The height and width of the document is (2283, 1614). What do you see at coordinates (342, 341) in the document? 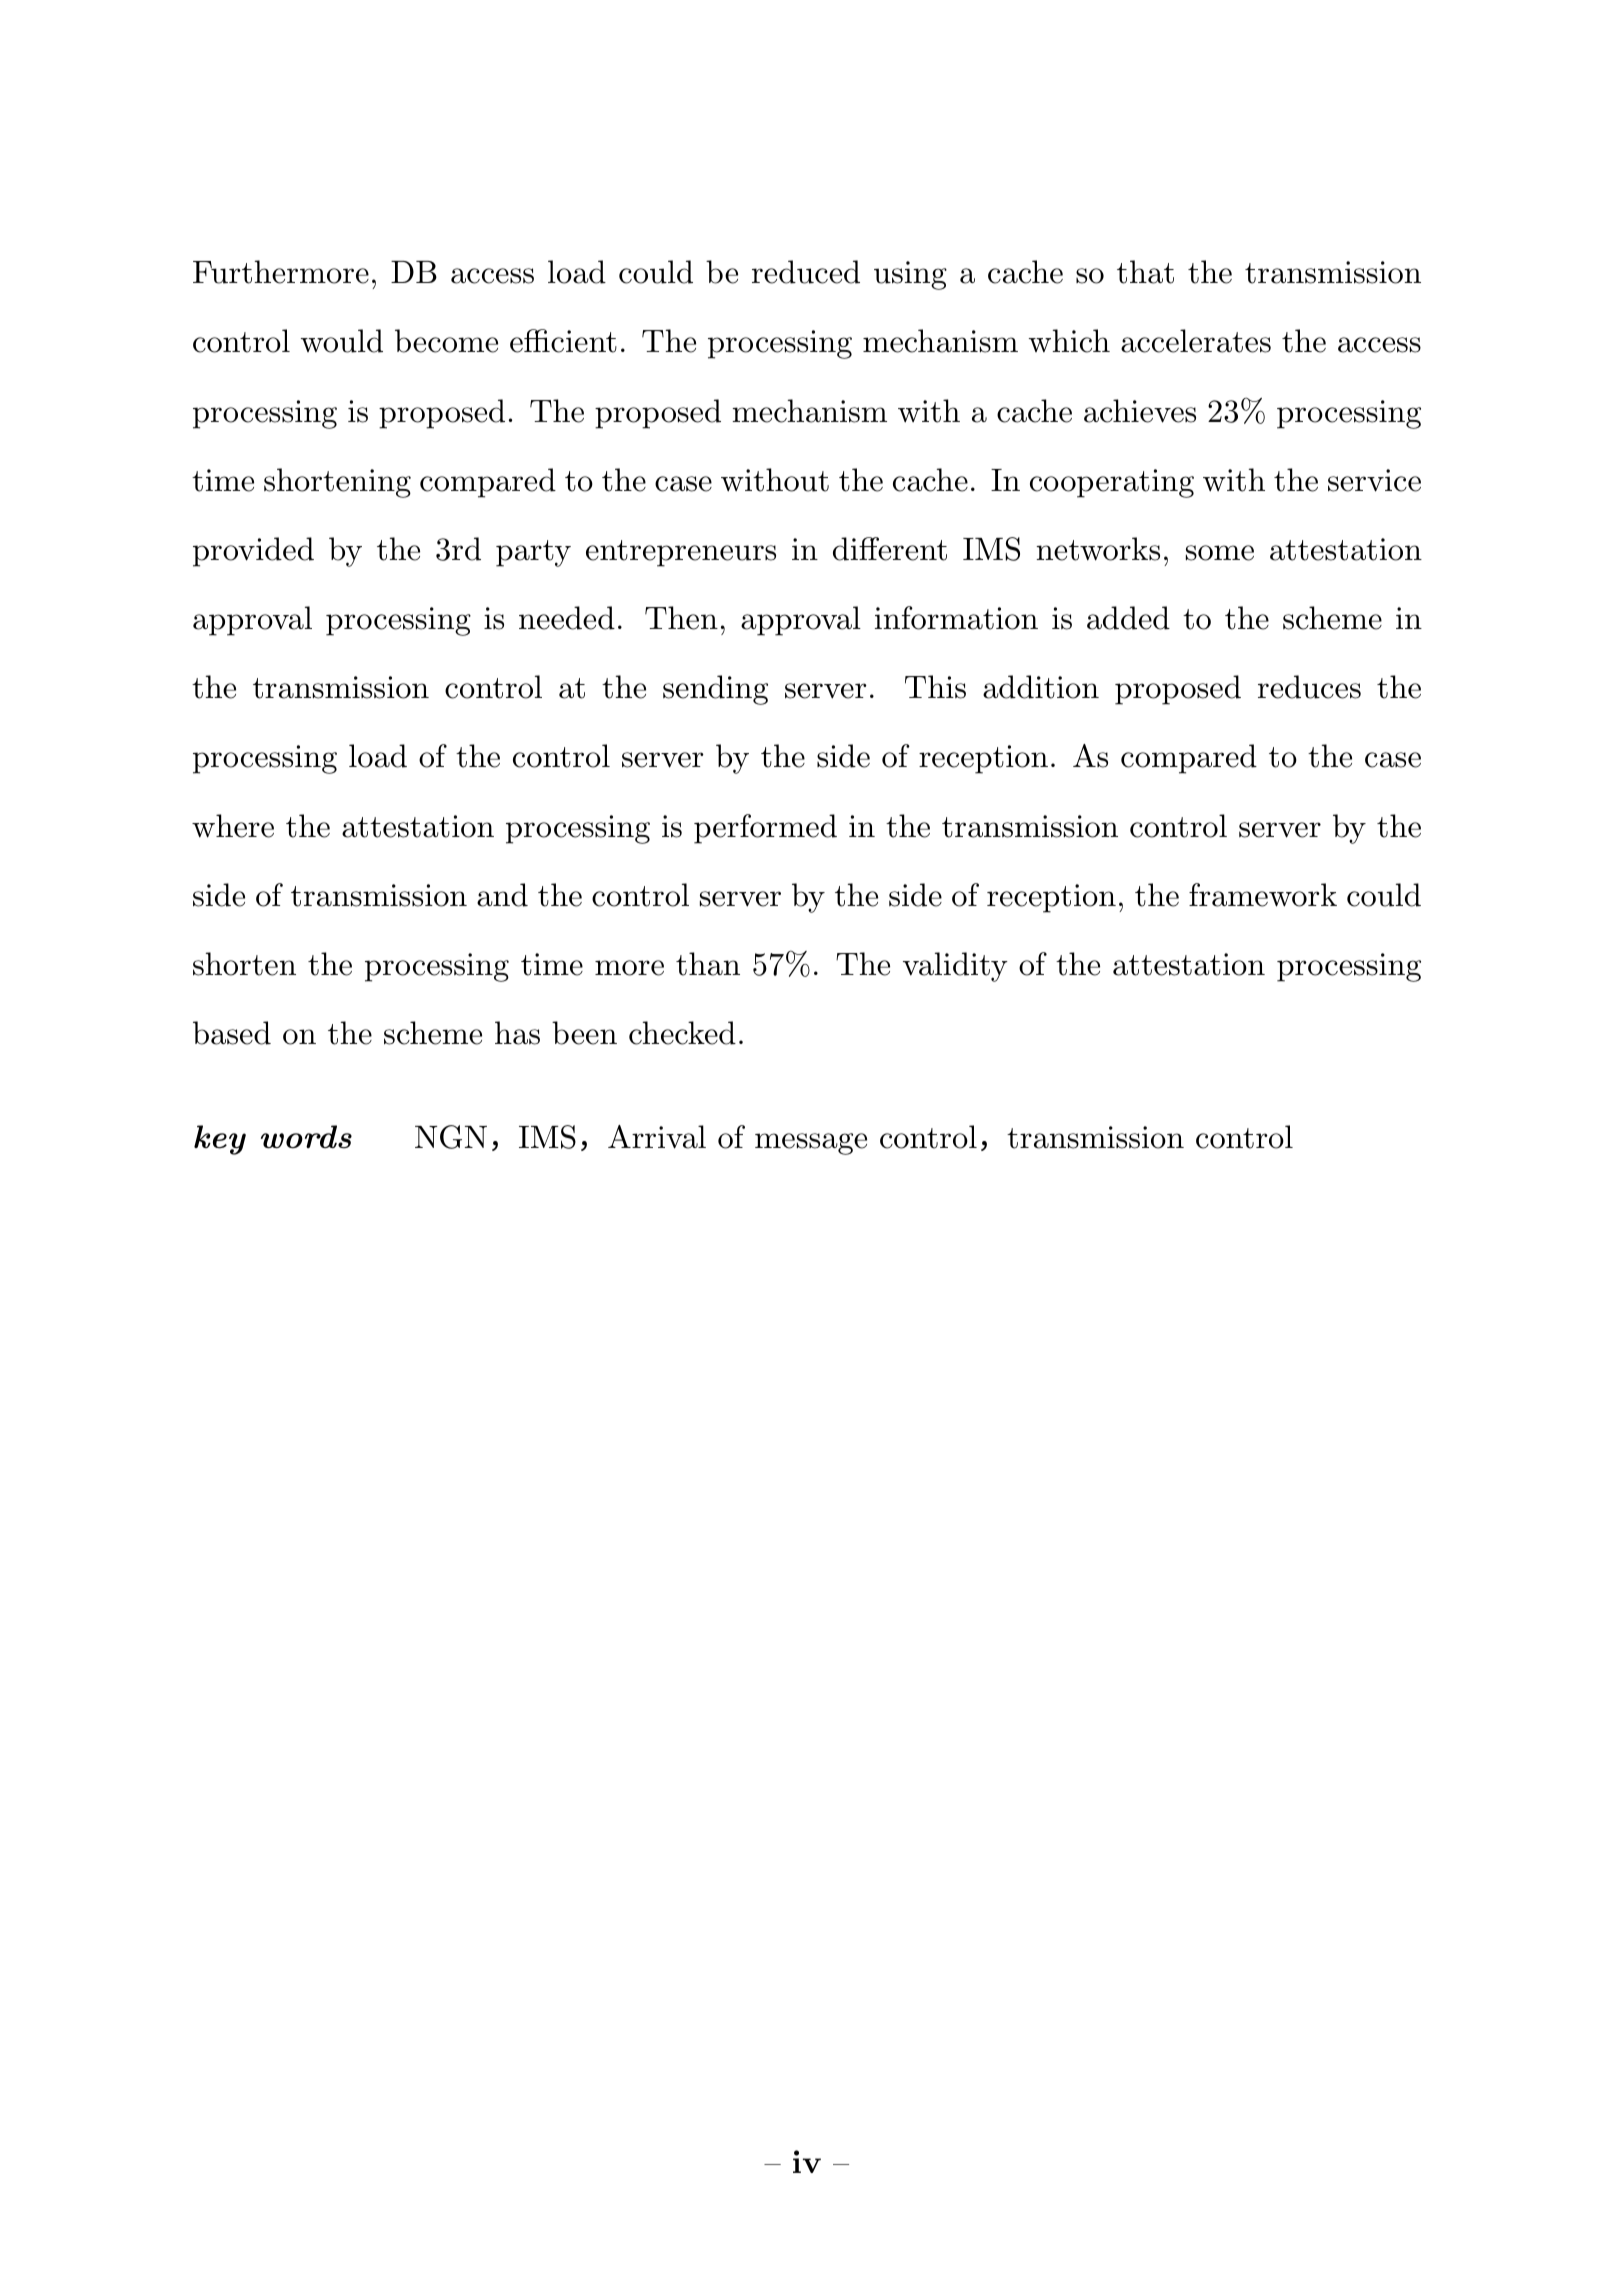
I see `would` at bounding box center [342, 341].
